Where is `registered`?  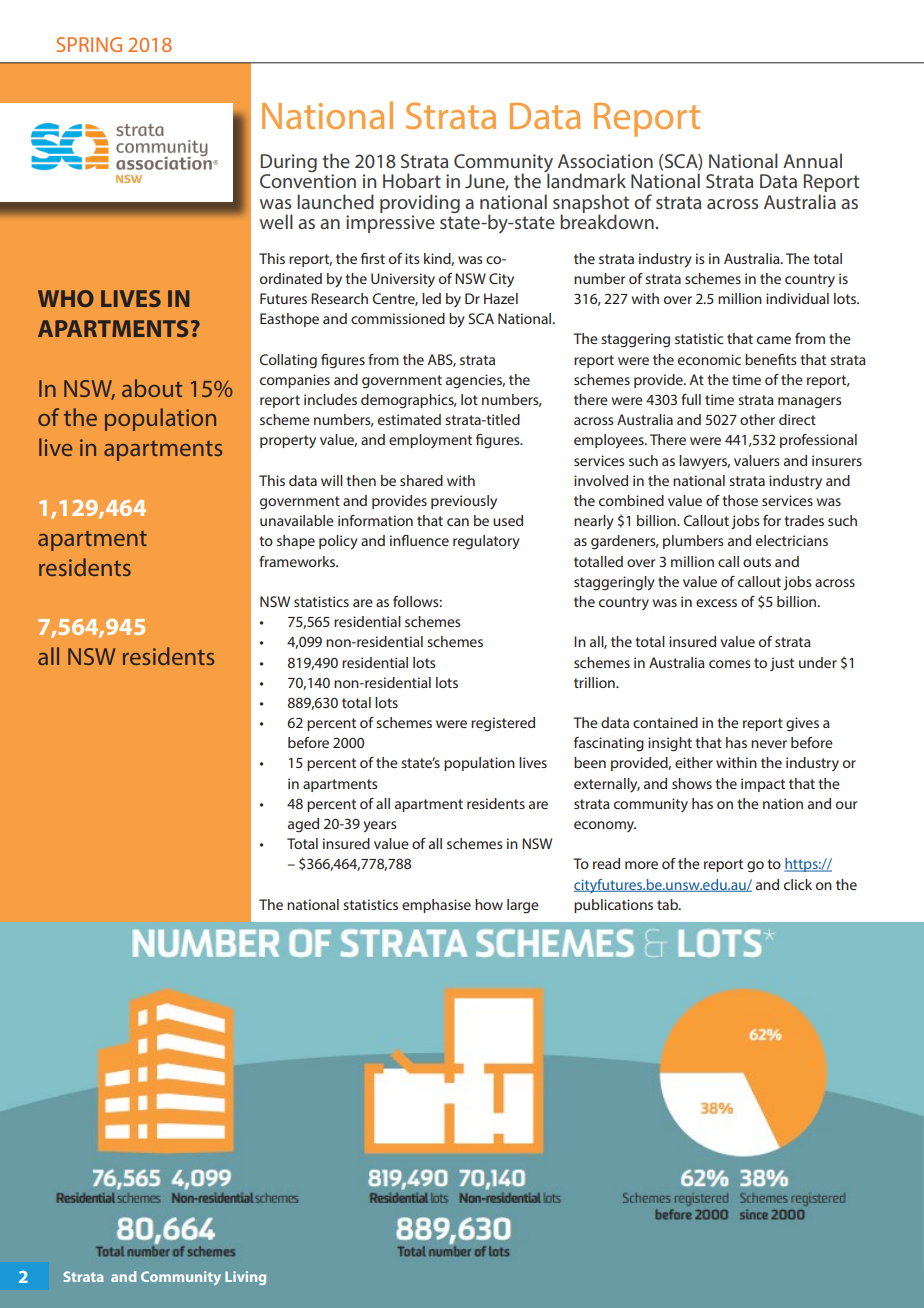 registered is located at coordinates (503, 724).
